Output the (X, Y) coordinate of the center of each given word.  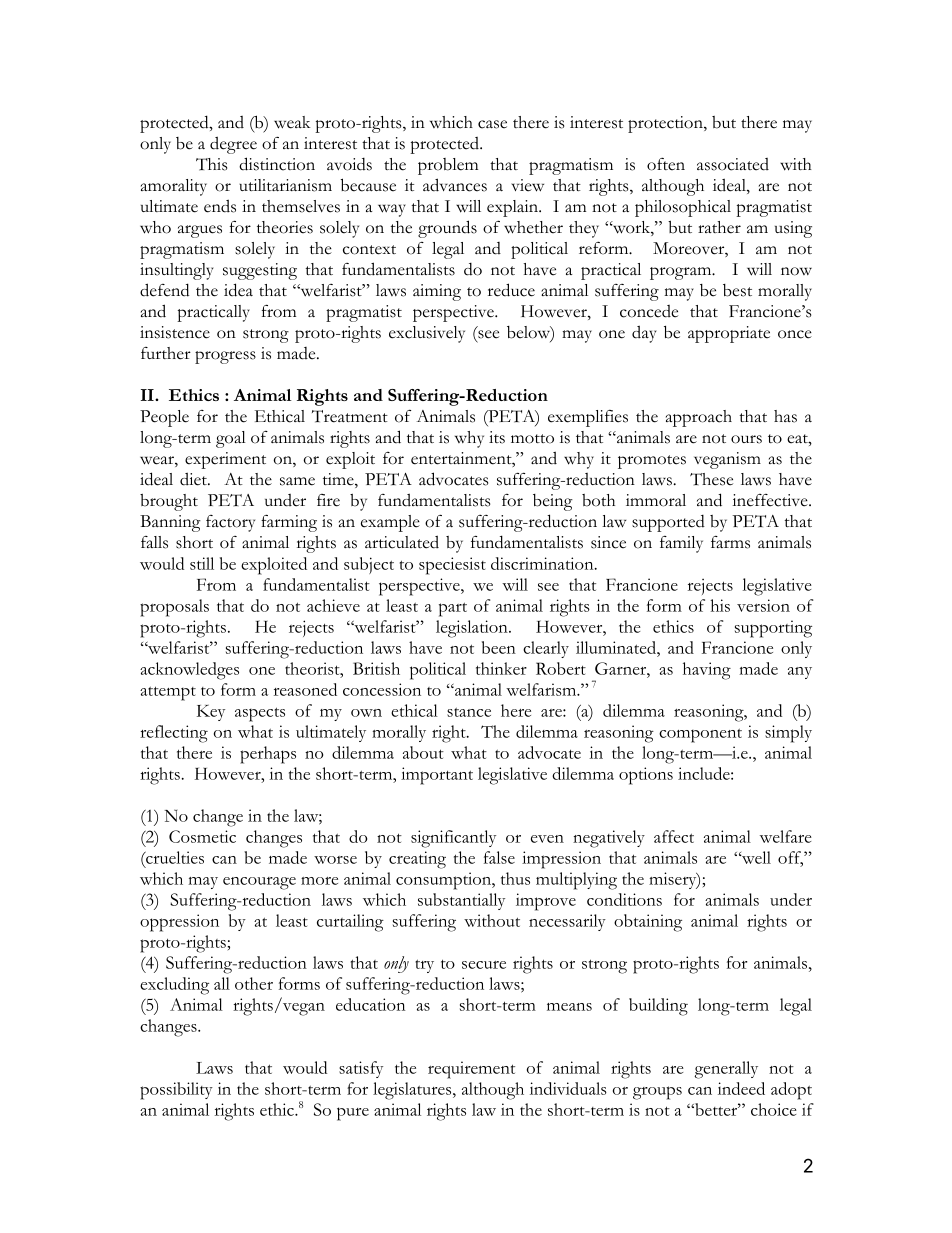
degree (233, 145)
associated (733, 164)
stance (469, 712)
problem (448, 166)
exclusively (427, 334)
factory (230, 523)
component (700, 736)
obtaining (648, 923)
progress (225, 357)
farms (730, 542)
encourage (259, 883)
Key (211, 713)
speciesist (452, 566)
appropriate (729, 334)
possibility (176, 1091)
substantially (461, 901)
